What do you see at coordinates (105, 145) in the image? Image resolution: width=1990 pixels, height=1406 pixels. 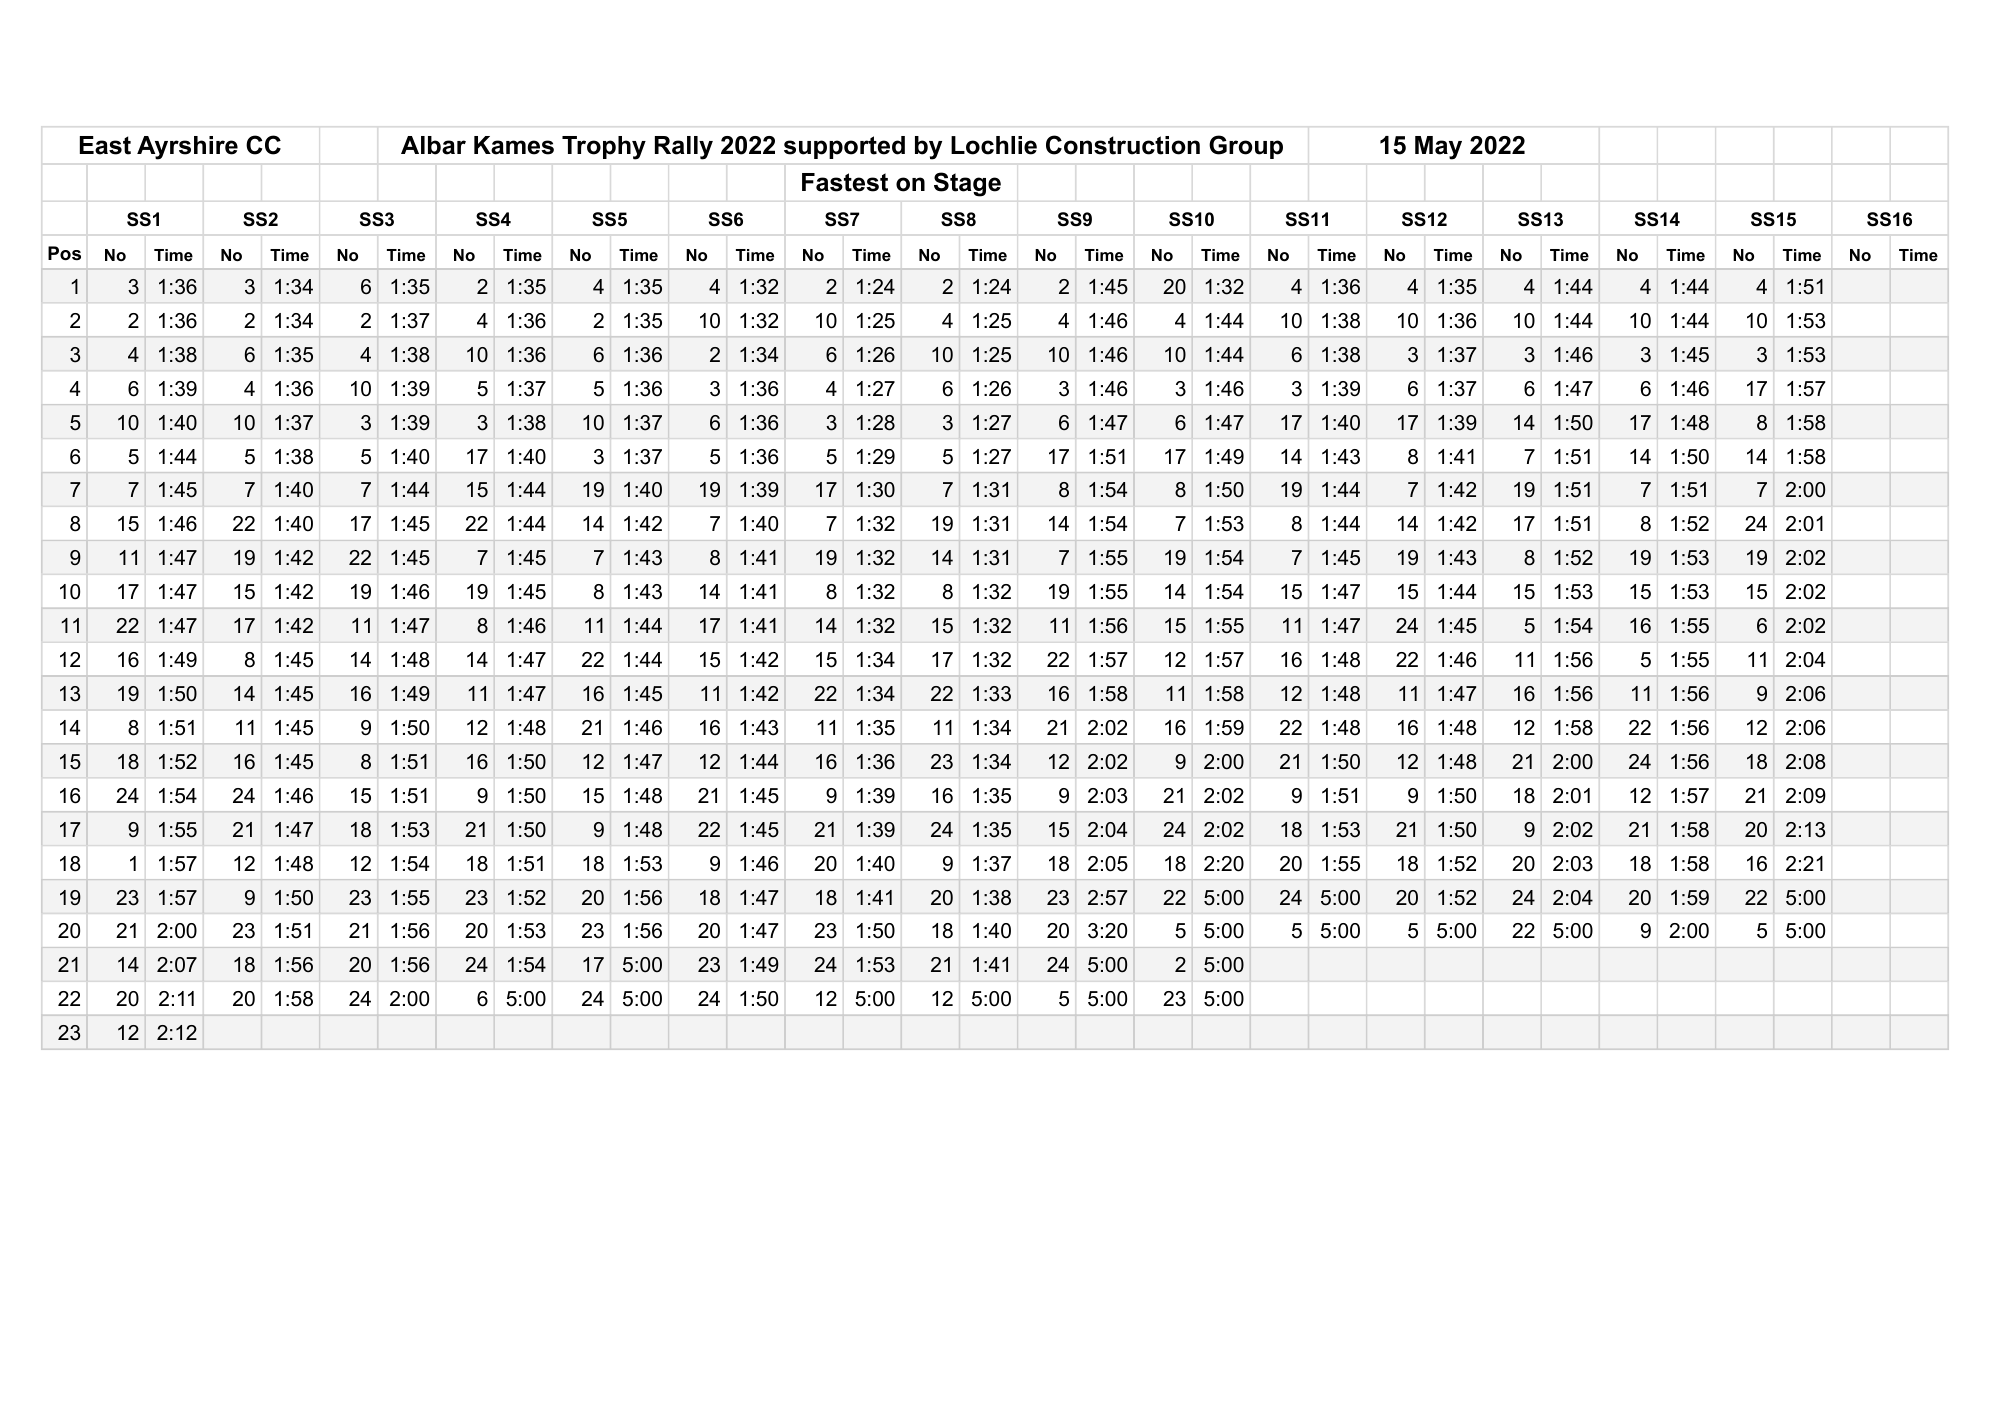 I see `East` at bounding box center [105, 145].
